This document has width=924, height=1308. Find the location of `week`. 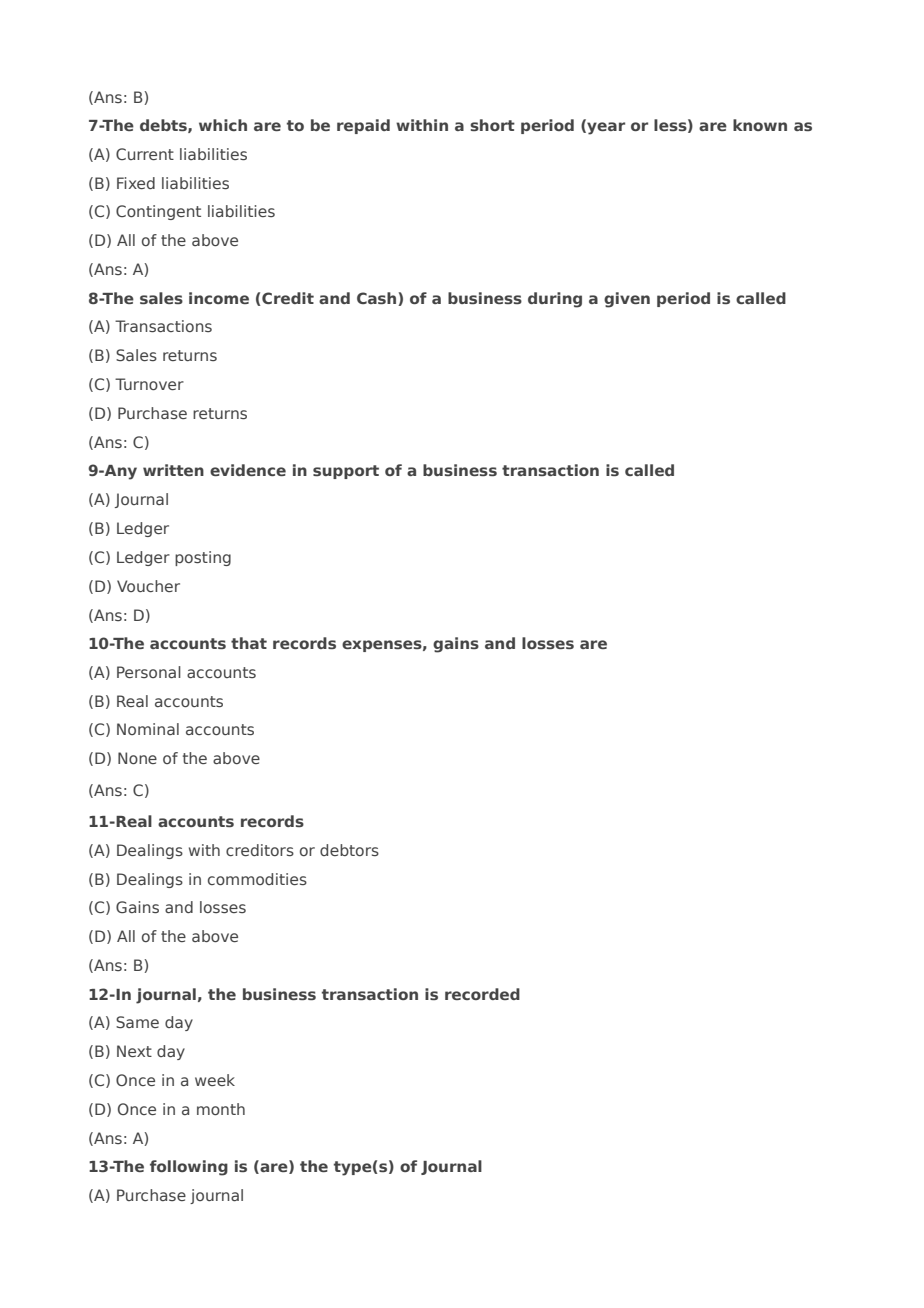

week is located at coordinates (215, 1080).
